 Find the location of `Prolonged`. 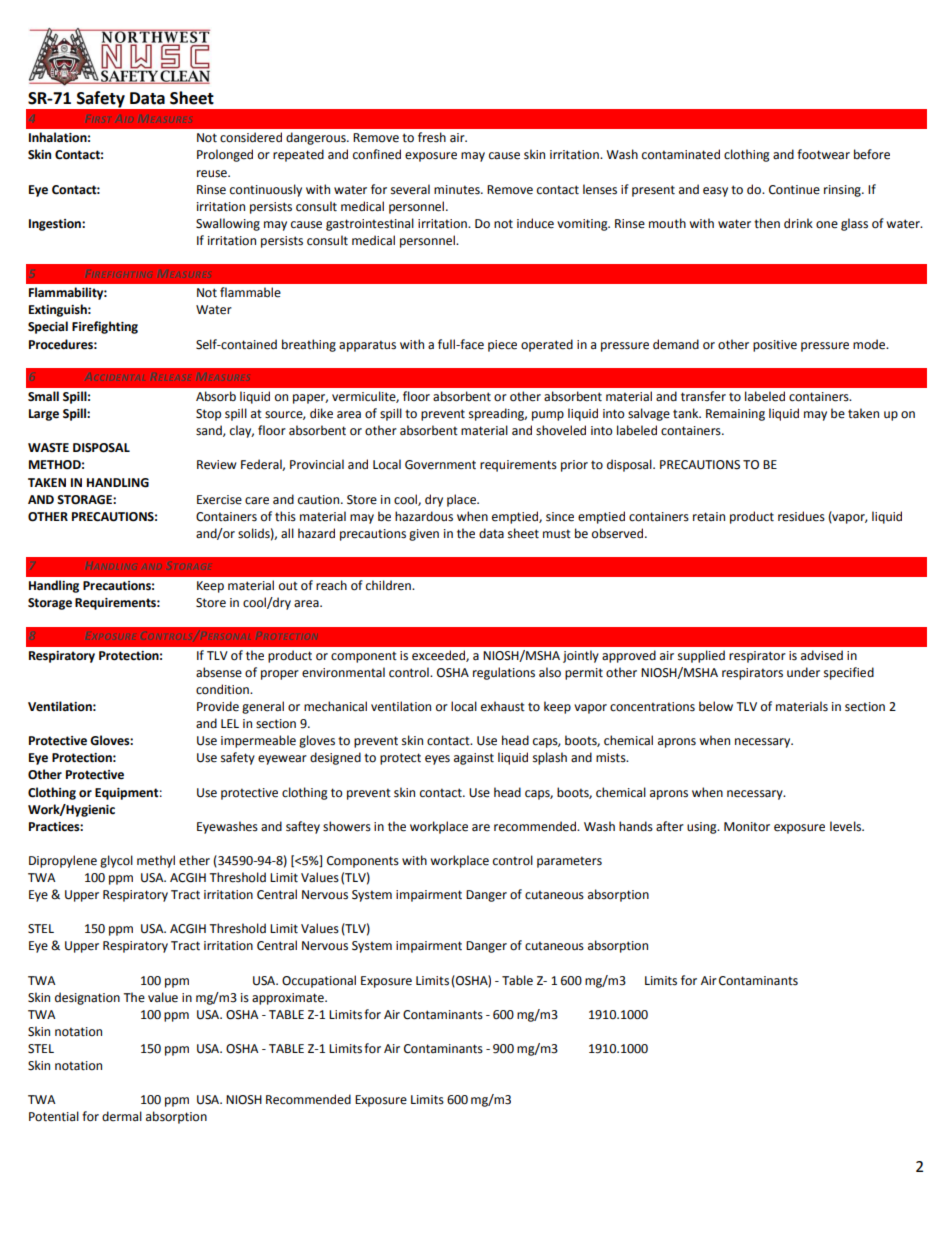

Prolonged is located at coordinates (225, 155).
